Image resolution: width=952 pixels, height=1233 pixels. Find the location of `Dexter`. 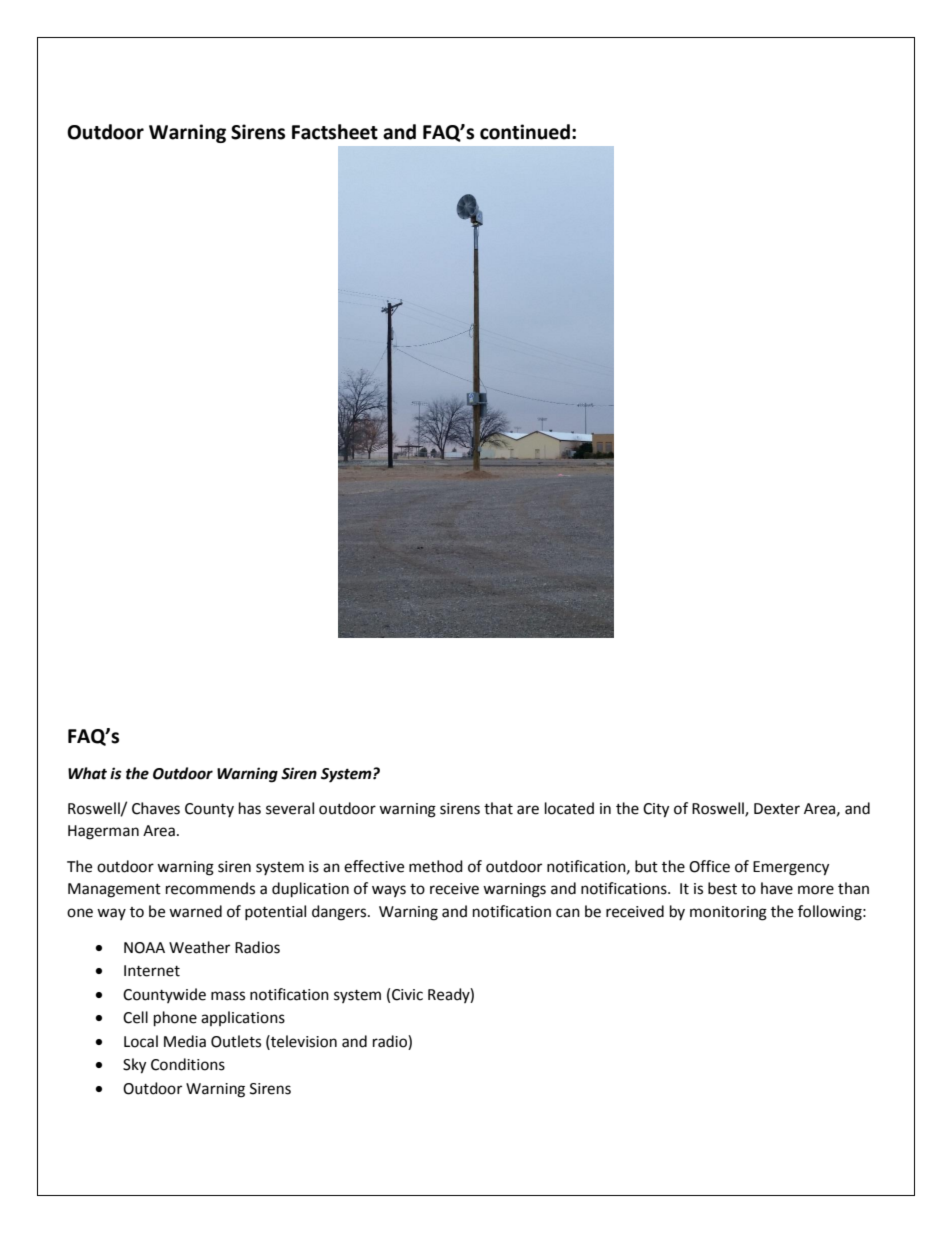

Dexter is located at coordinates (777, 809).
